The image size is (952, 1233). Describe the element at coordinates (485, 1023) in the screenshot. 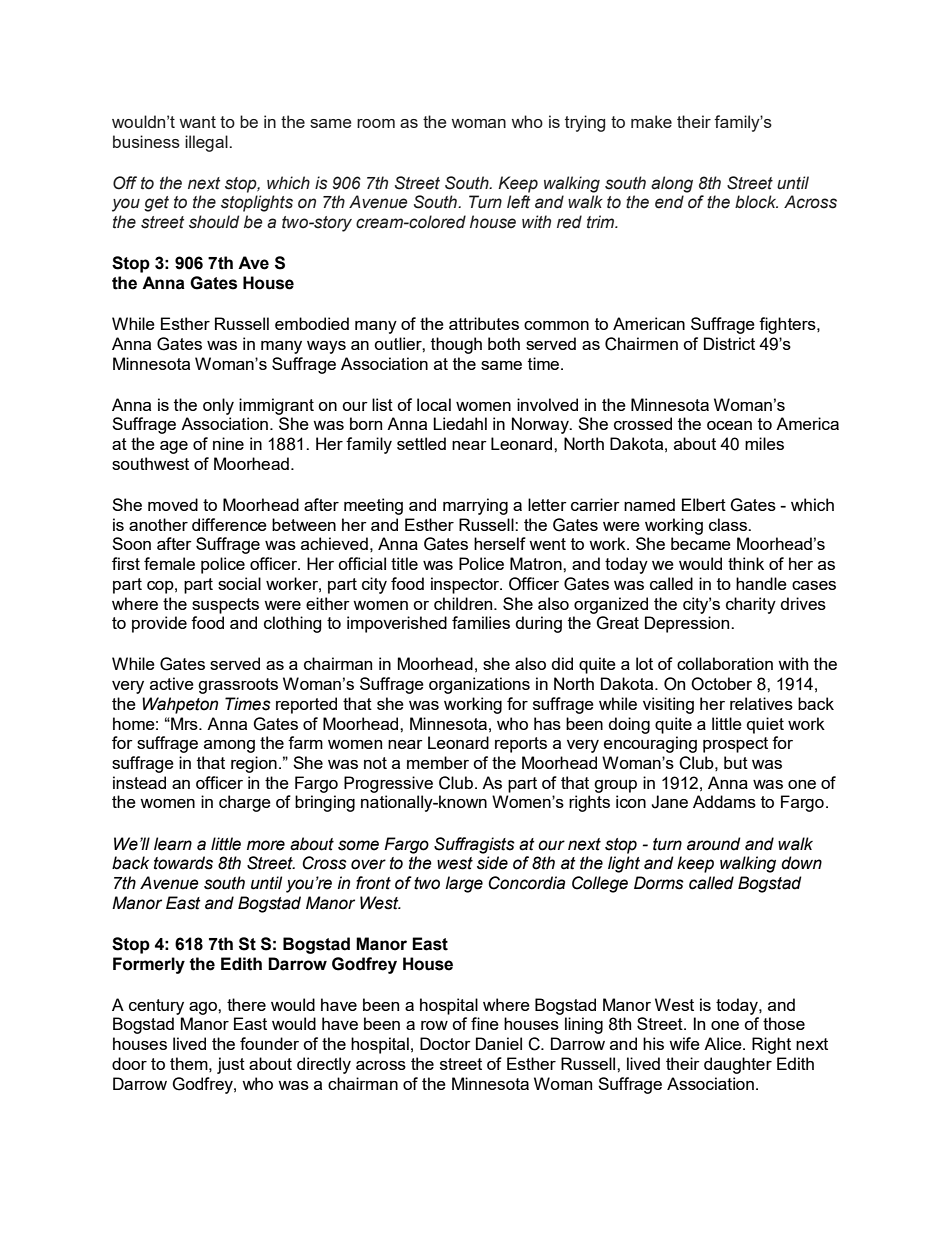

I see `fine` at that location.
